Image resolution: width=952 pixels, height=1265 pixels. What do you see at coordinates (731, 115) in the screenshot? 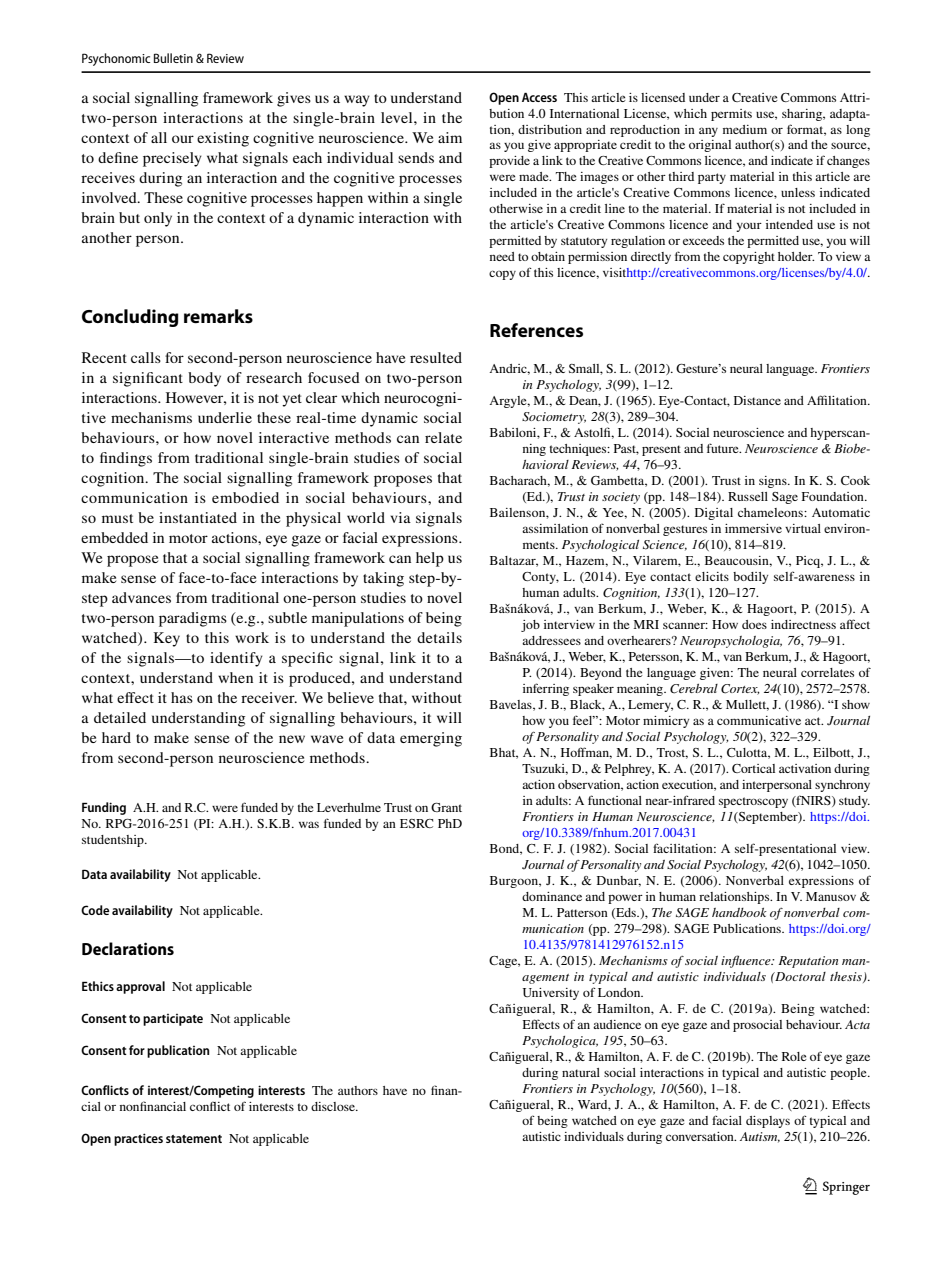
I see `permits` at bounding box center [731, 115].
